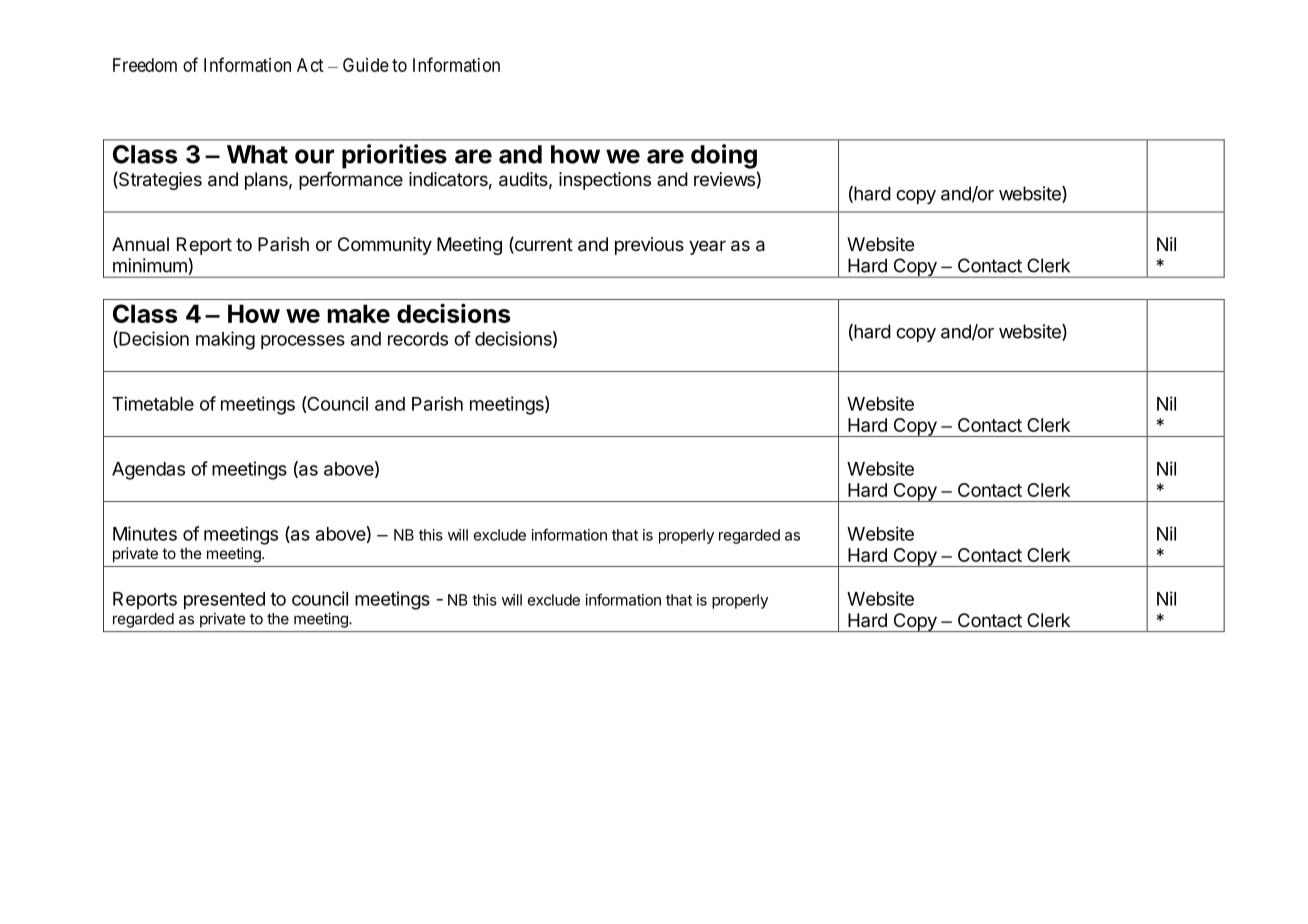  I want to click on Minutes, so click(145, 533).
